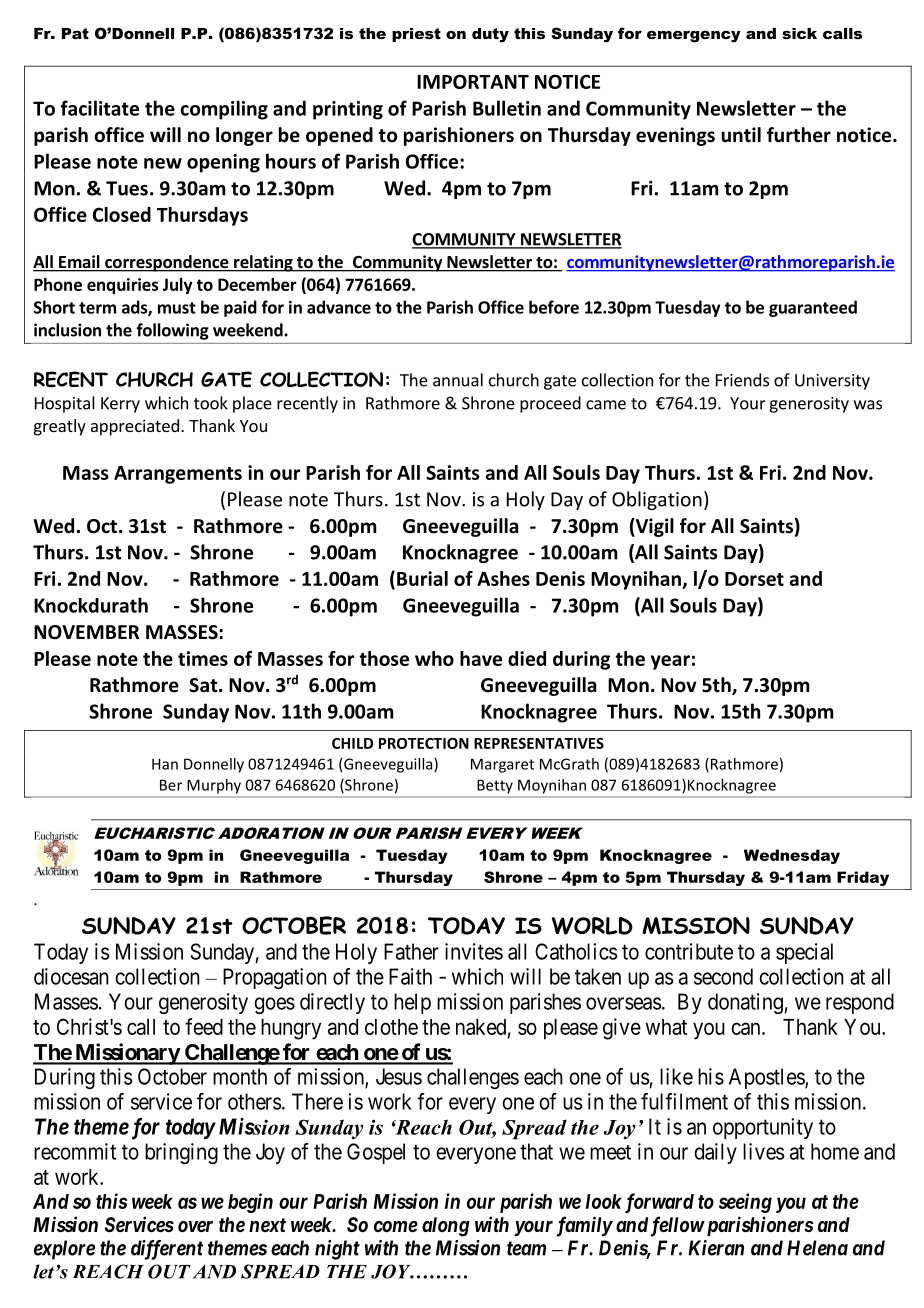  Describe the element at coordinates (473, 81) in the screenshot. I see `IMPORTANT` at that location.
